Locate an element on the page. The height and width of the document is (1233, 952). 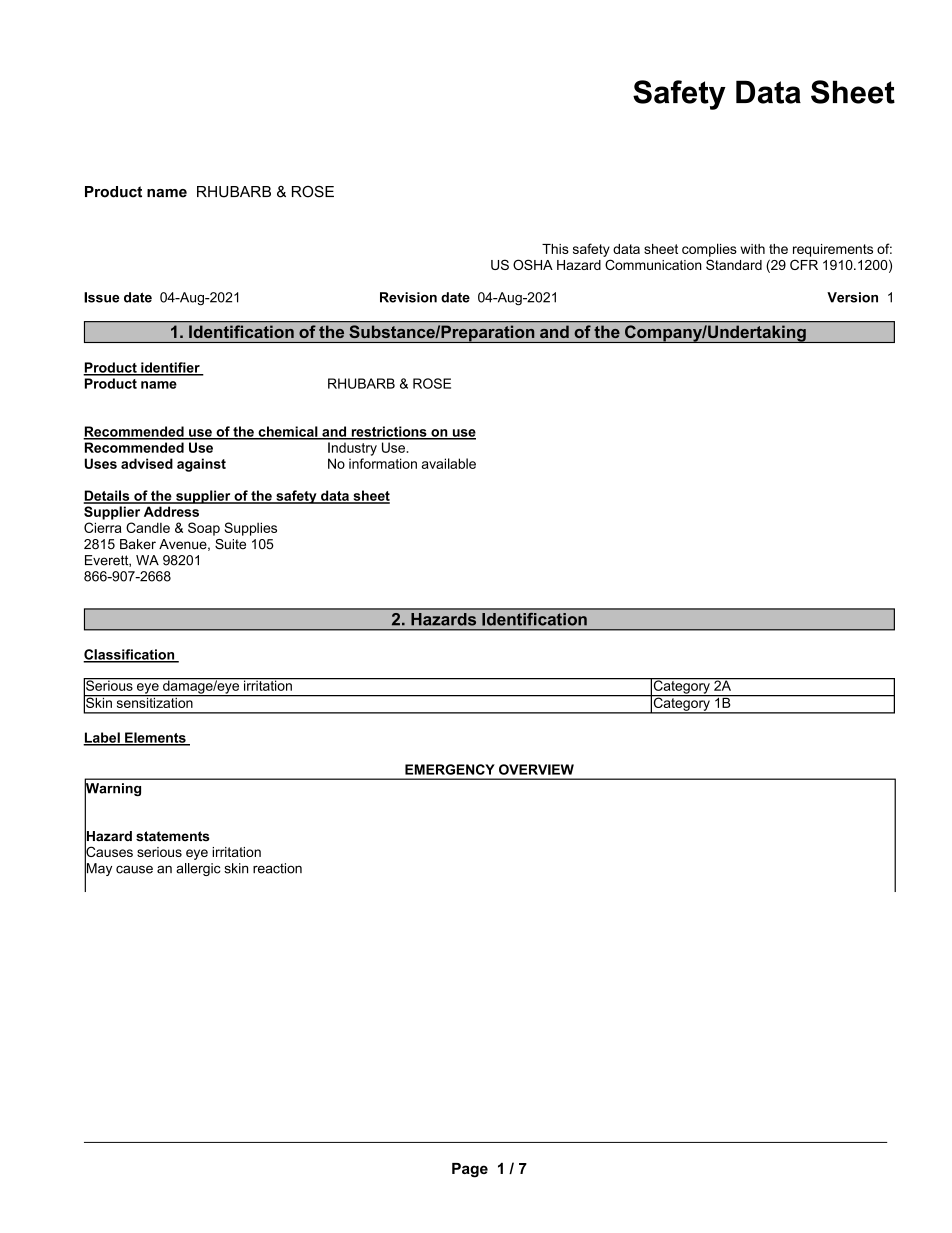
available is located at coordinates (449, 463).
